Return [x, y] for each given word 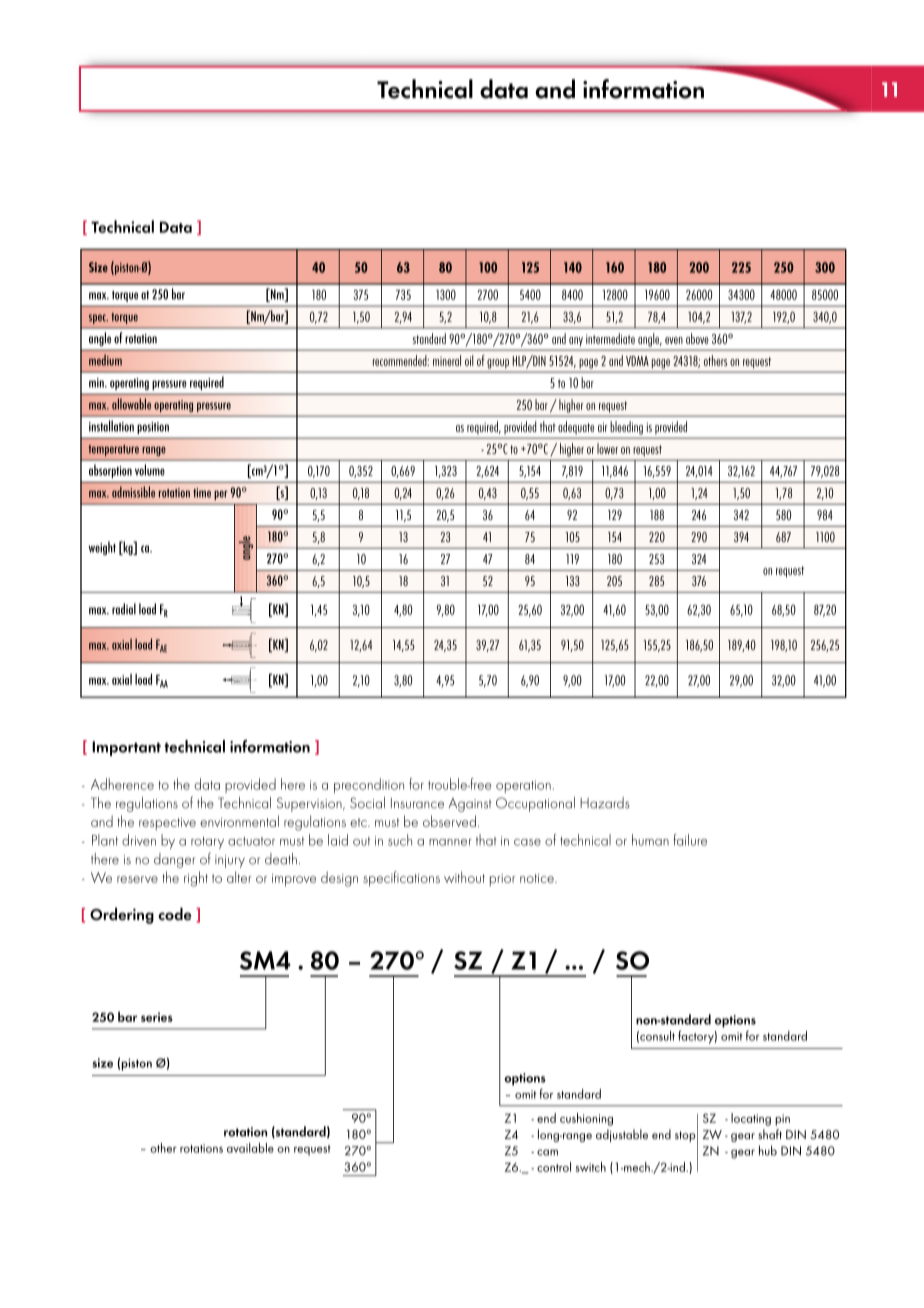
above [697, 338]
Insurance [417, 803]
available [250, 1148]
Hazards [605, 803]
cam [547, 1152]
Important [126, 748]
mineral [447, 360]
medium [105, 360]
